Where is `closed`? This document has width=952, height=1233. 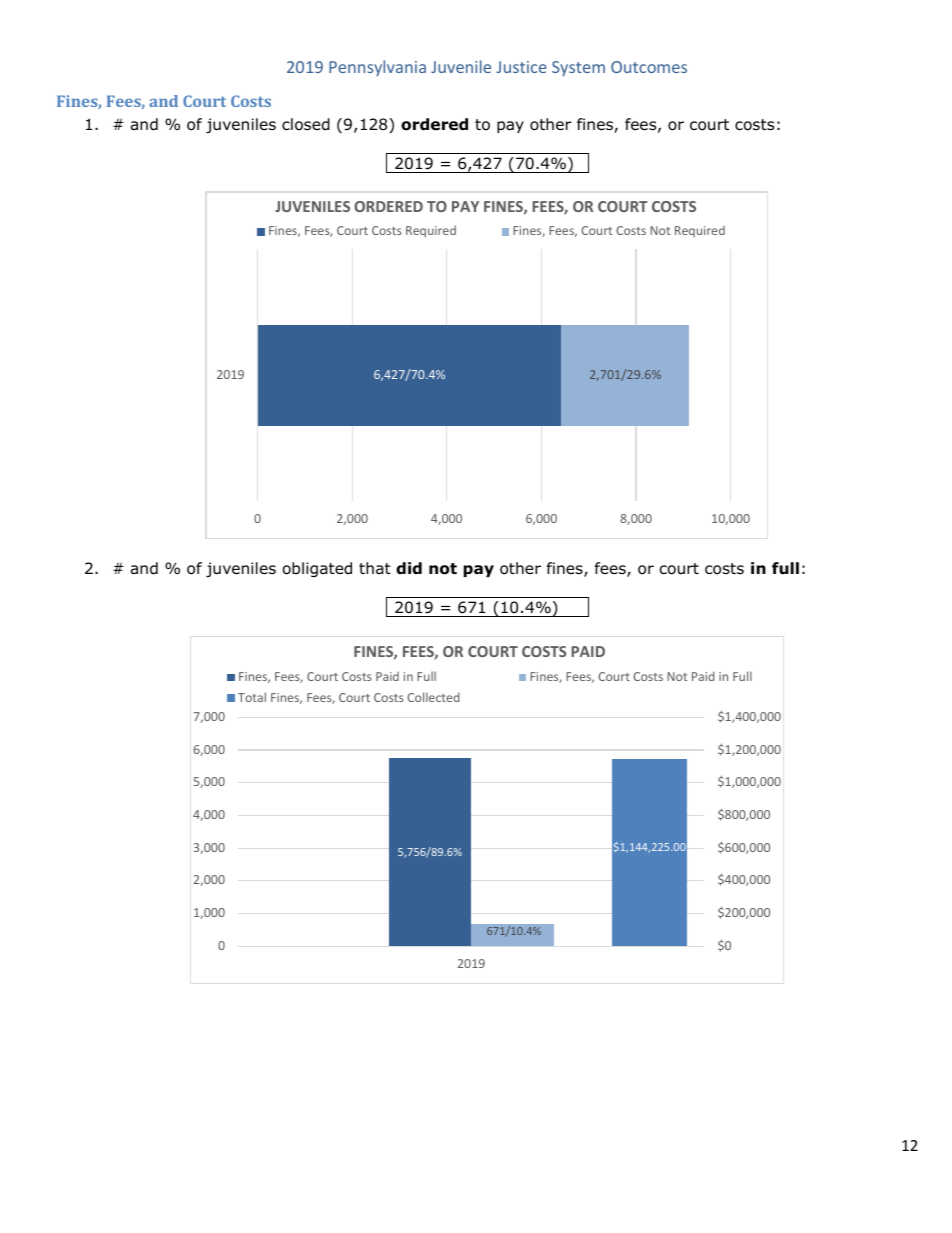
closed is located at coordinates (306, 124).
